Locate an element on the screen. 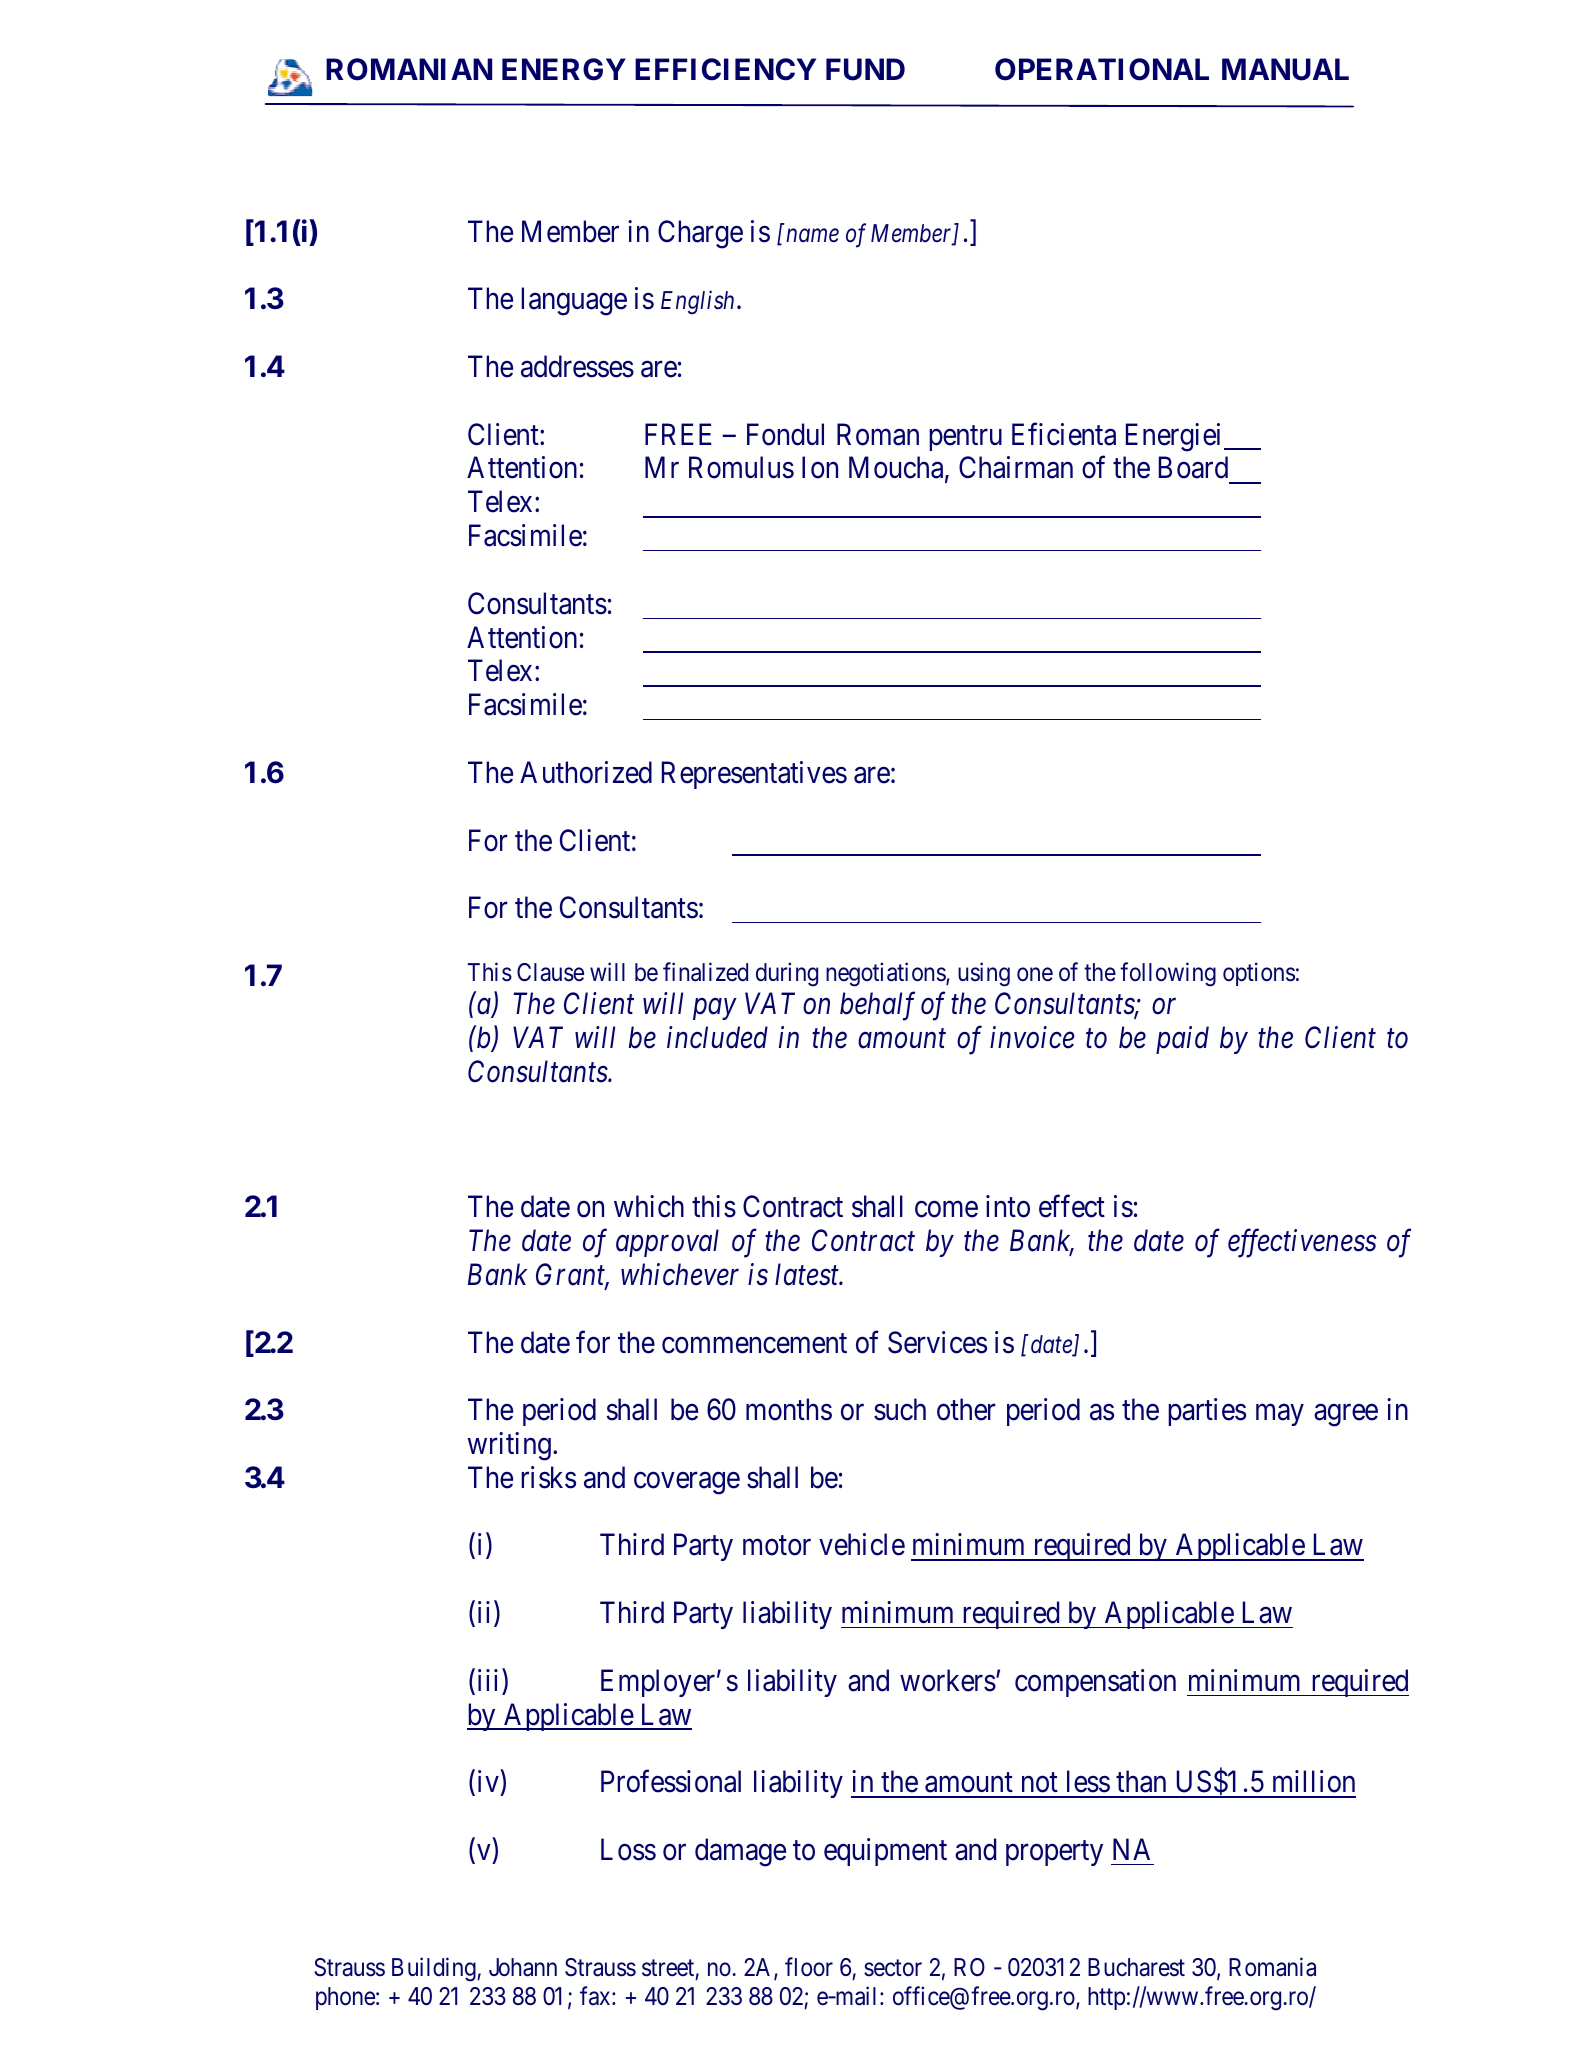 Image resolution: width=1595 pixels, height=2064 pixels. Johann is located at coordinates (523, 1967).
